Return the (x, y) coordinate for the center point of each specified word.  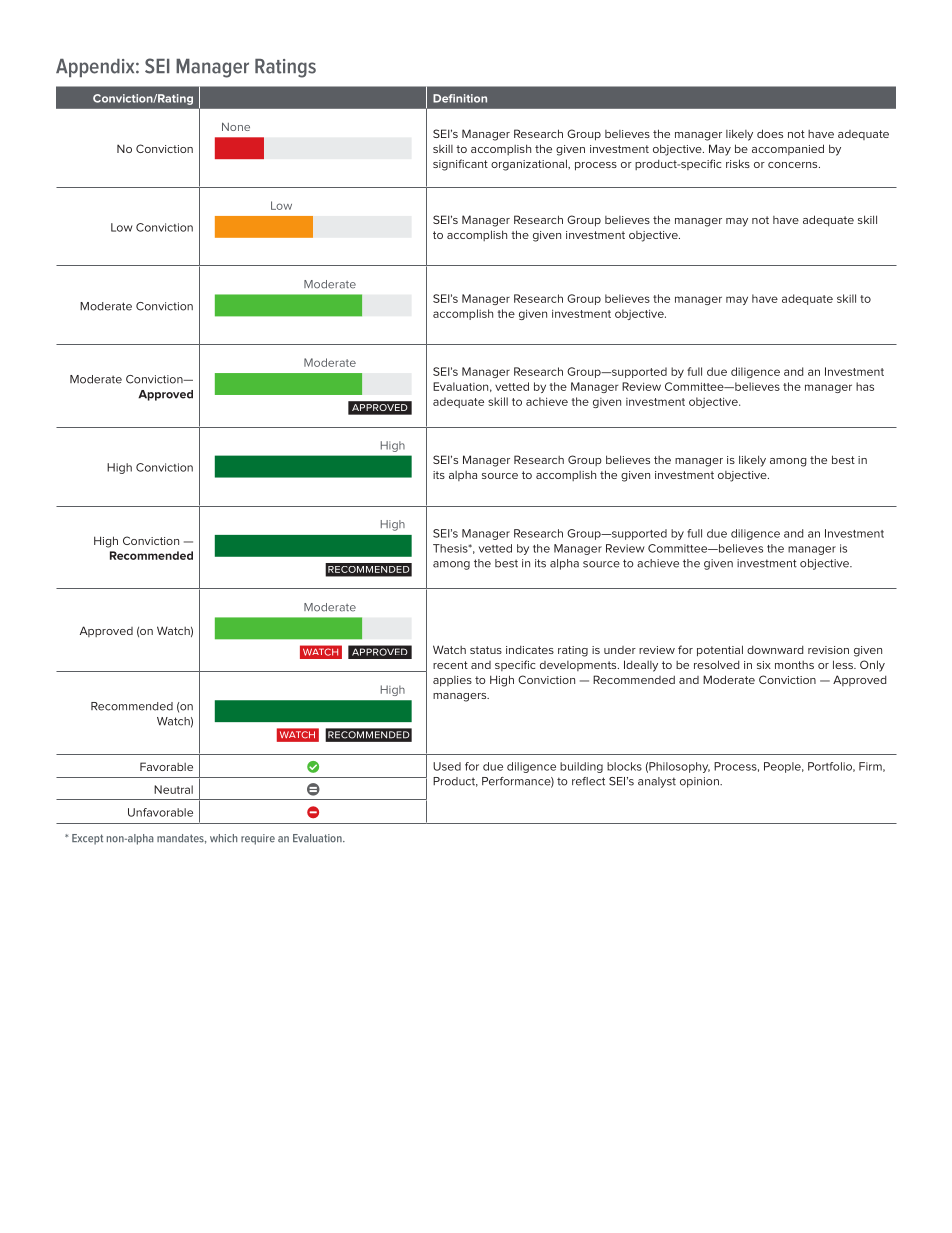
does (770, 133)
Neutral (173, 789)
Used (447, 766)
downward (775, 649)
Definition (460, 98)
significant (460, 165)
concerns (794, 165)
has (865, 386)
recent (450, 665)
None (236, 126)
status (486, 650)
